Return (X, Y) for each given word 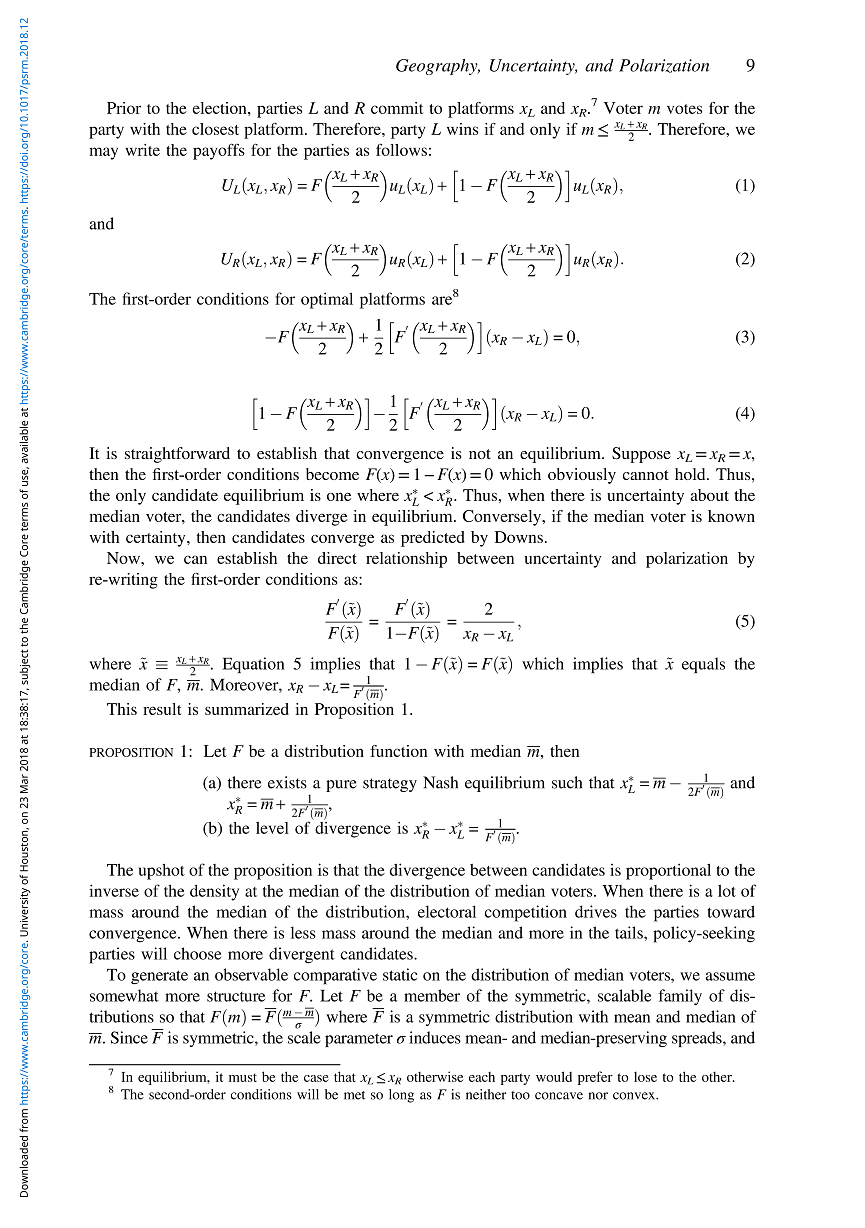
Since (129, 1037)
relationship (406, 560)
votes (684, 109)
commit (397, 108)
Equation (253, 665)
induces (435, 1037)
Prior (124, 108)
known (731, 516)
